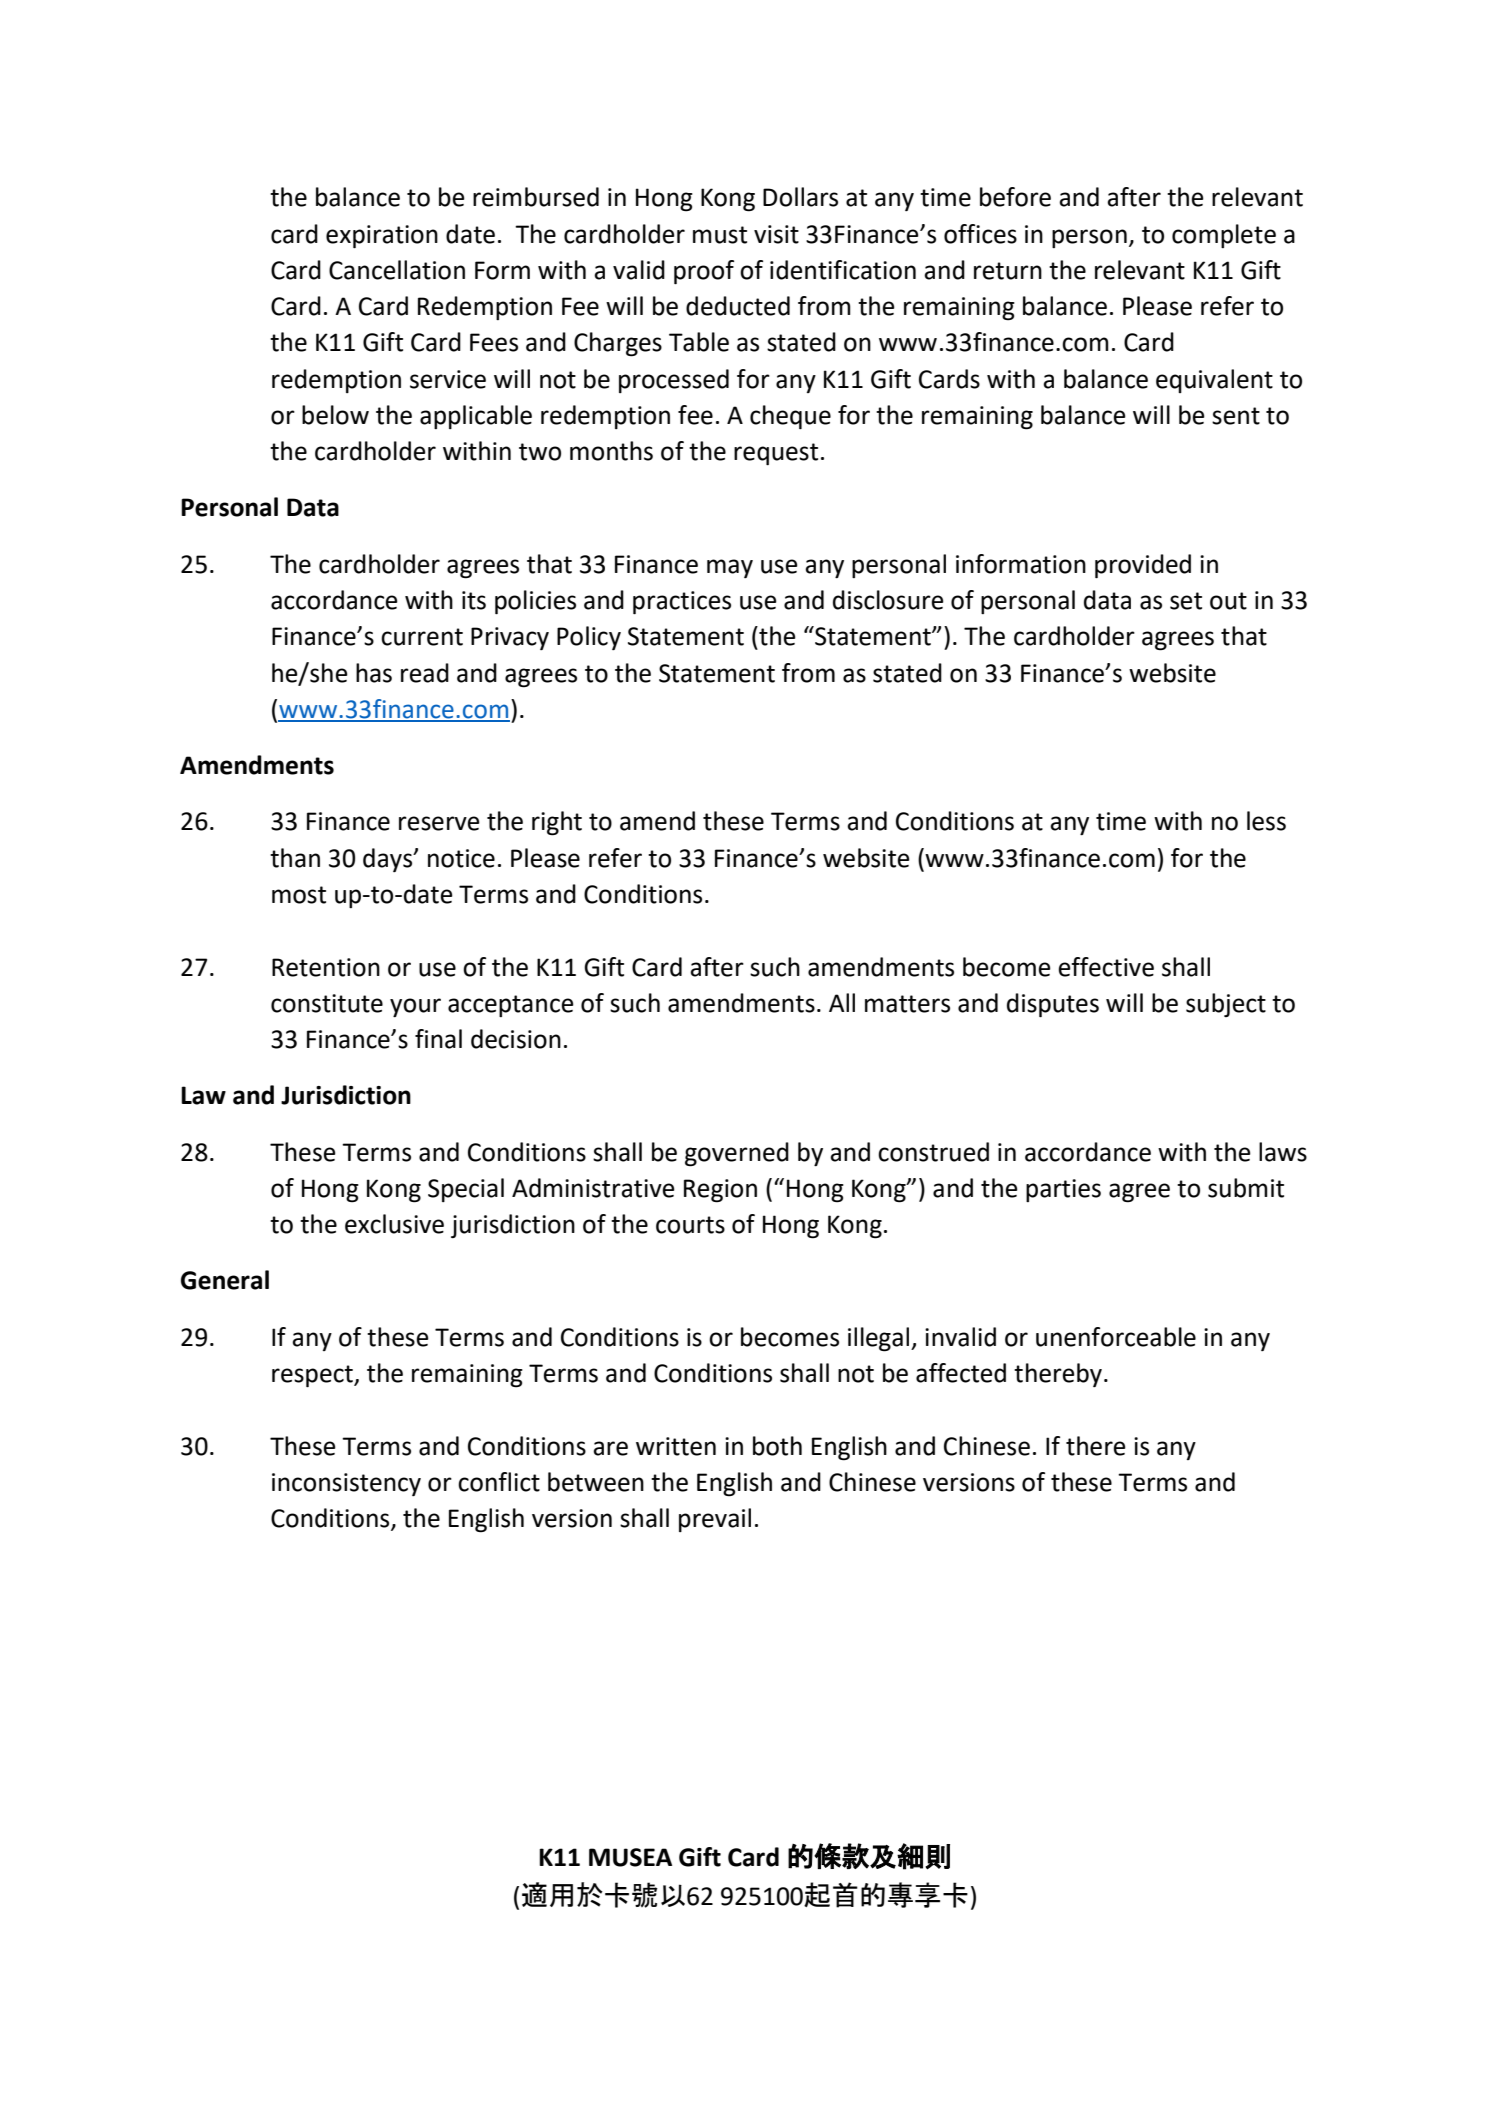 The width and height of the screenshot is (1490, 2107). I want to click on practices, so click(682, 602).
